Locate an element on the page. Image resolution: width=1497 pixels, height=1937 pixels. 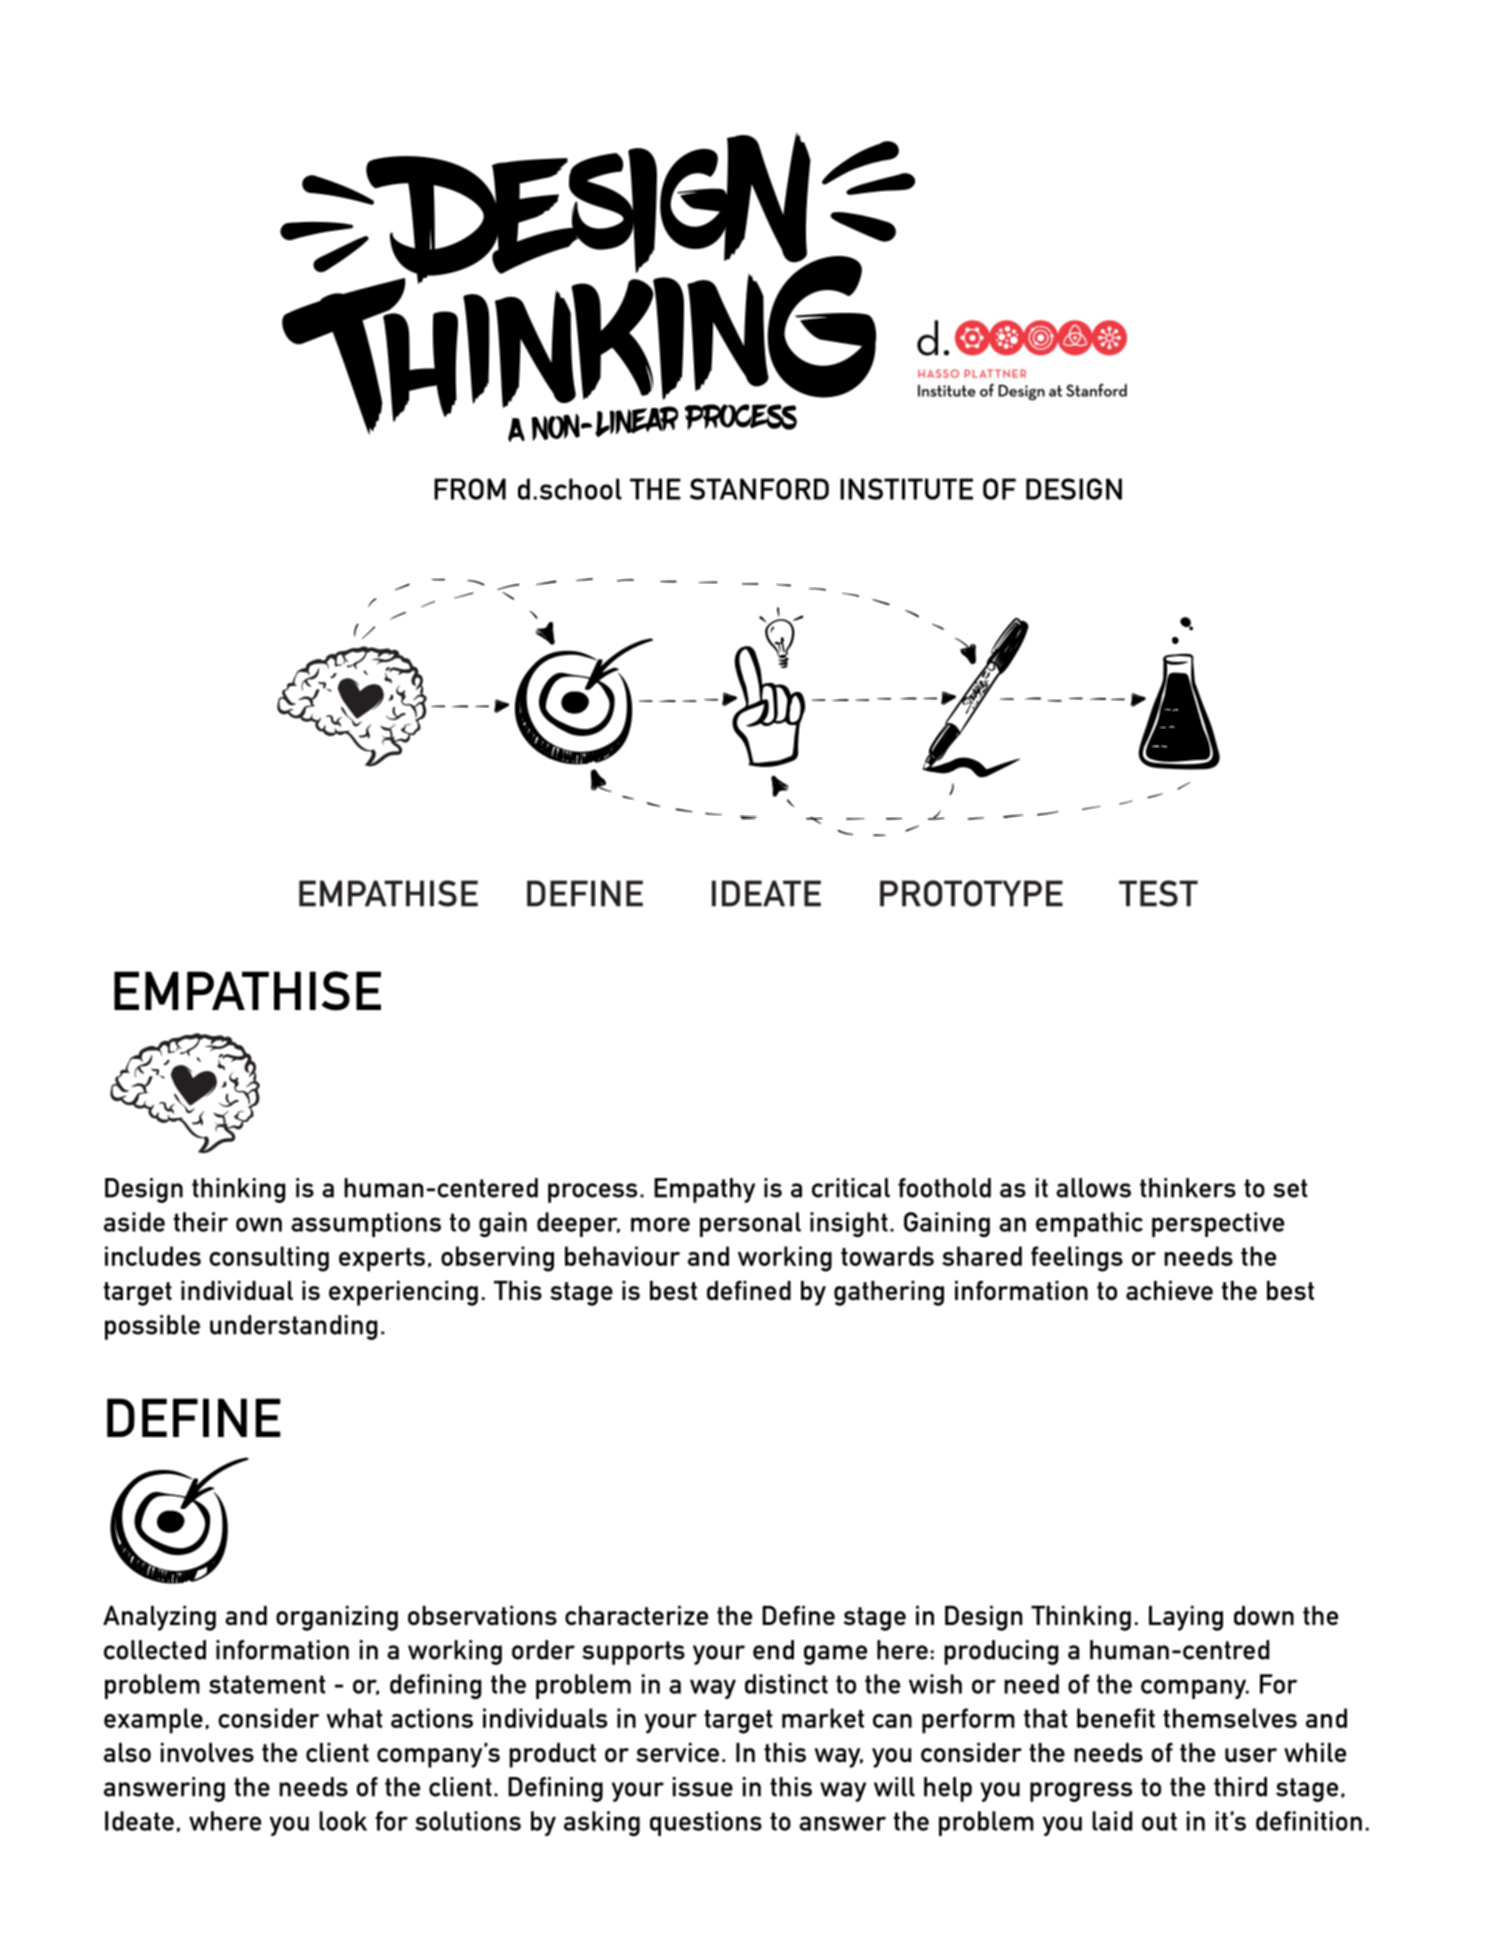
INSTITUTE is located at coordinates (906, 489).
